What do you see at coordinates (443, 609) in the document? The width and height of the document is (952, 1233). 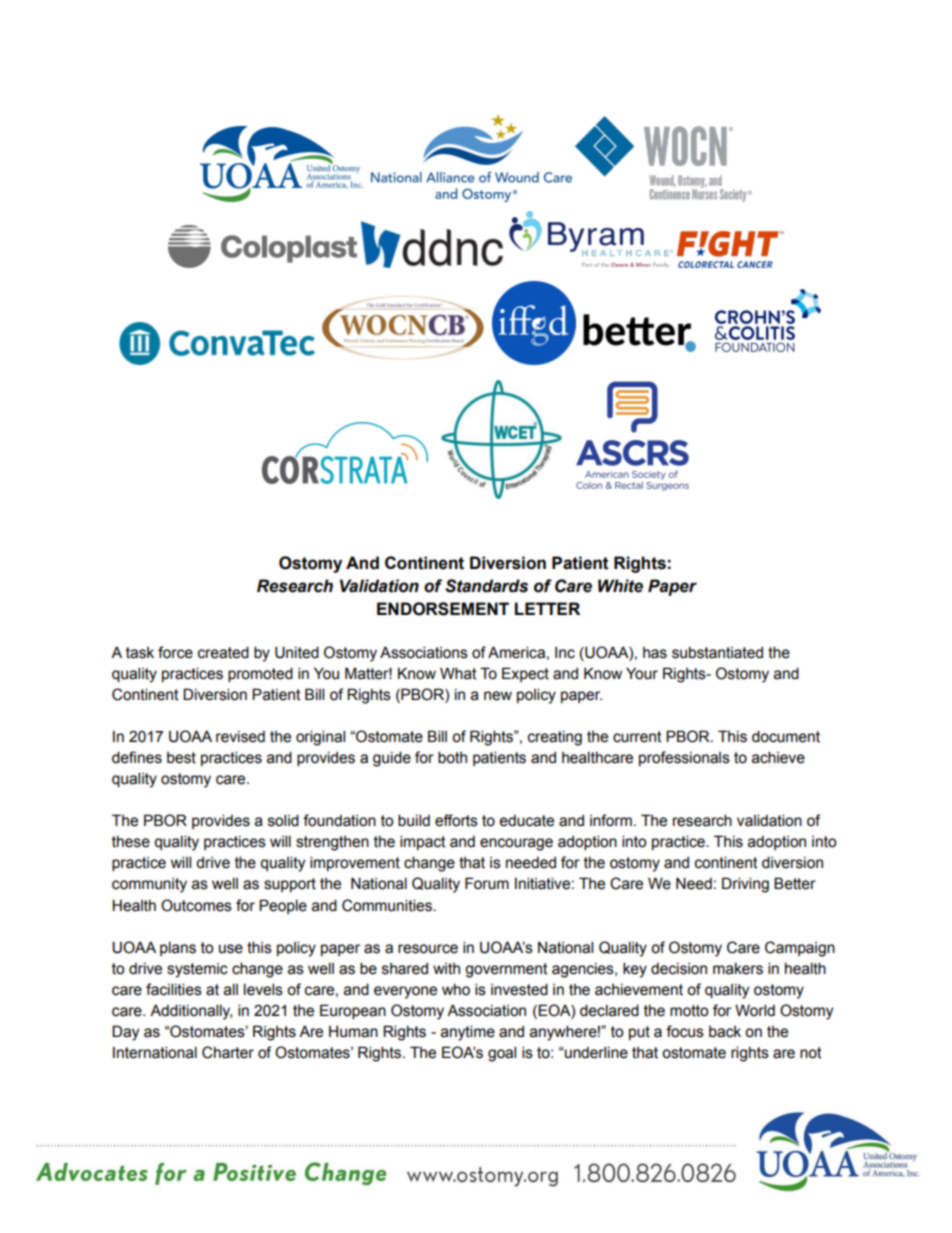 I see `ENDORSEMENT` at bounding box center [443, 609].
